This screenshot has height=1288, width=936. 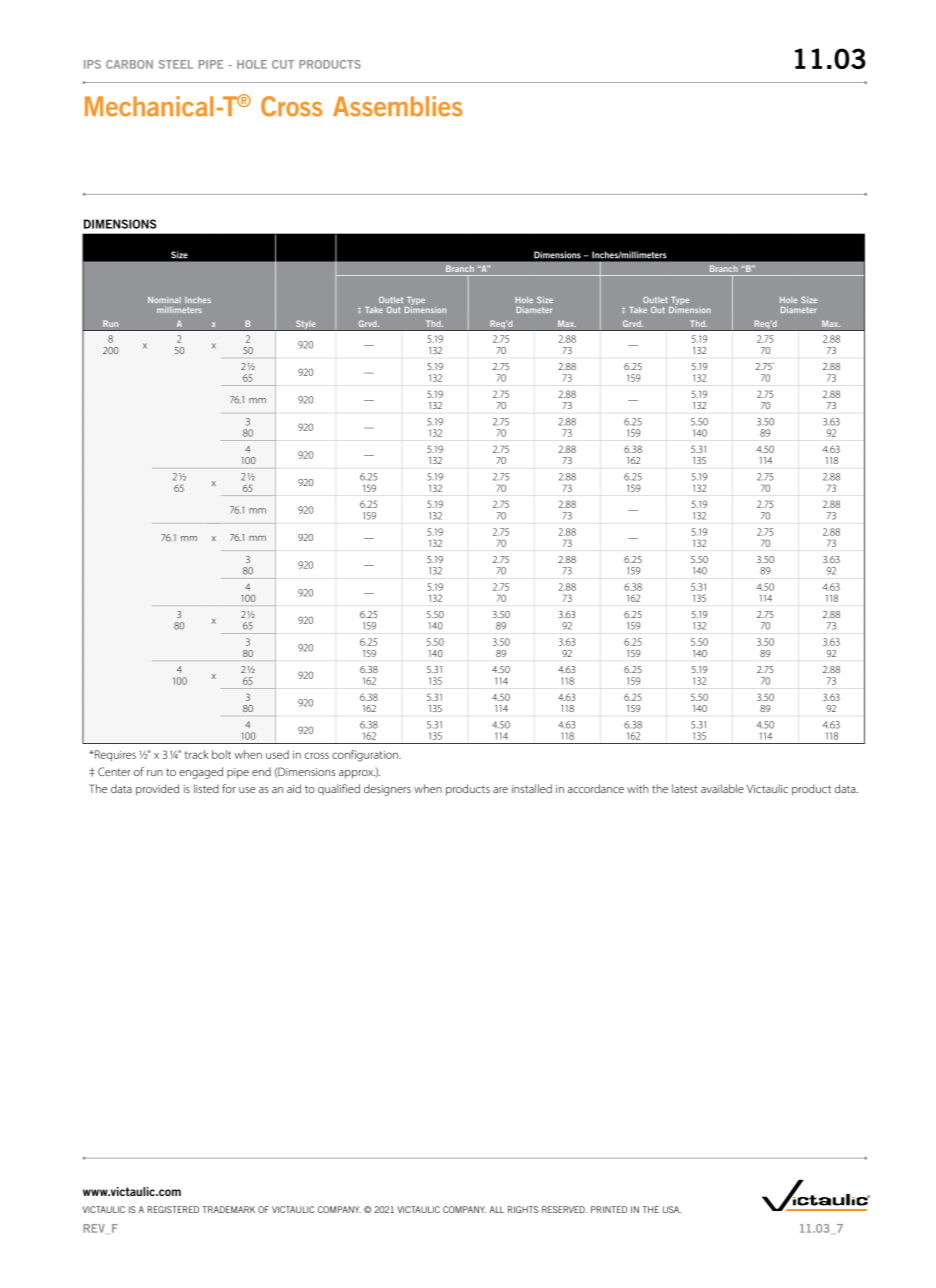 What do you see at coordinates (638, 788) in the screenshot?
I see `with` at bounding box center [638, 788].
